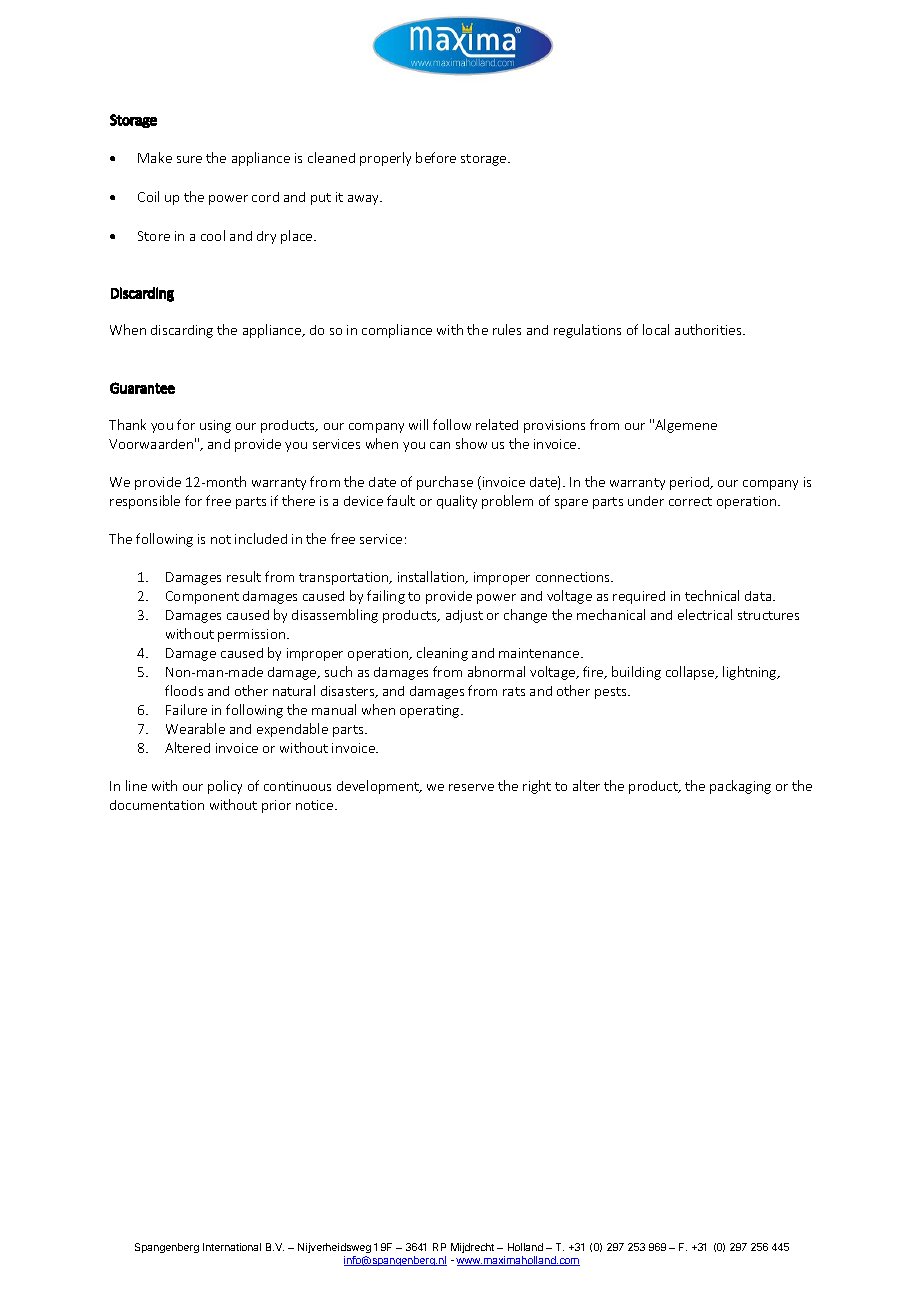  I want to click on authorities, so click(709, 329).
